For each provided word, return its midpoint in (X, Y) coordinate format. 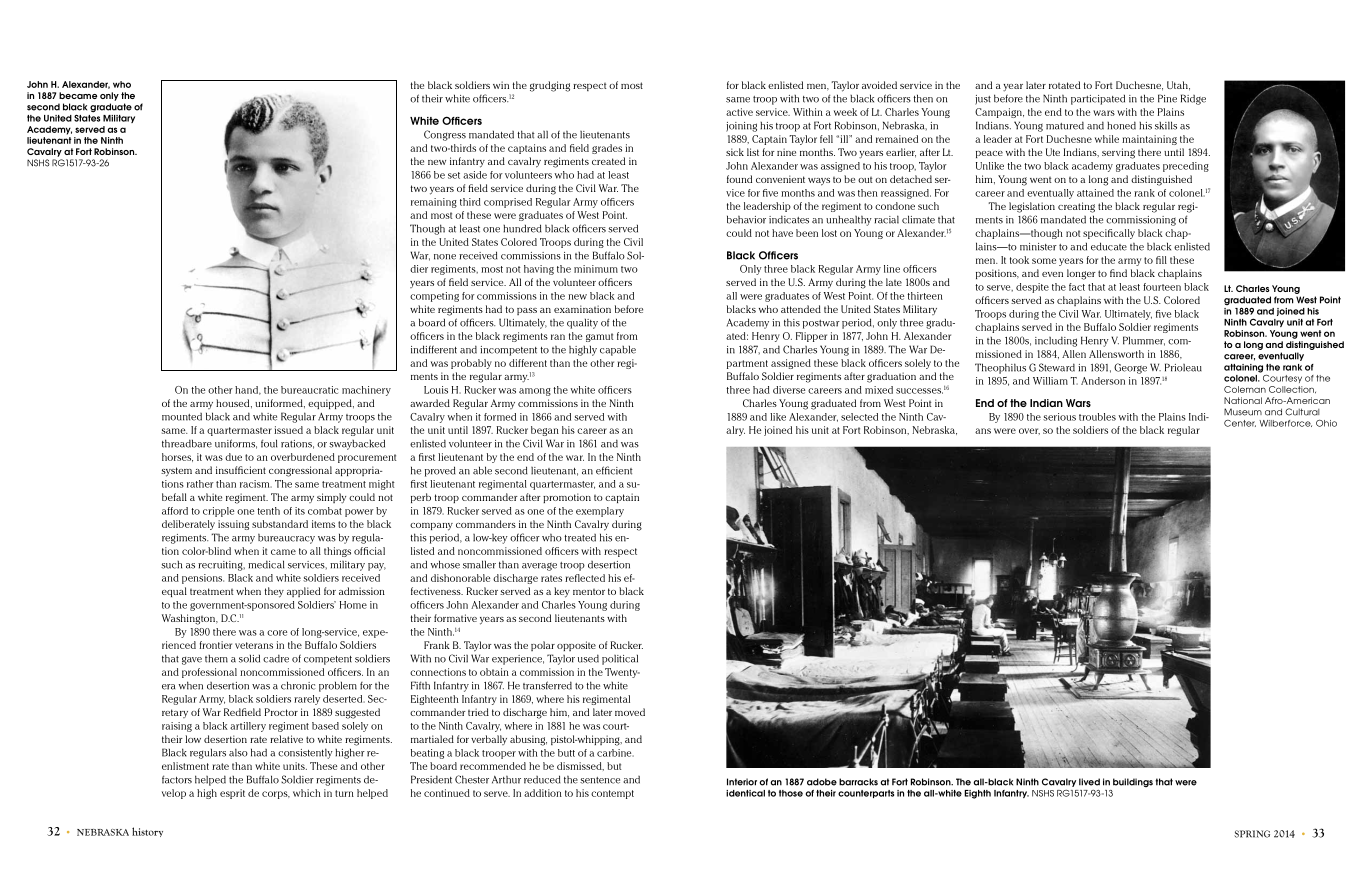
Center (1240, 423)
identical (745, 793)
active (739, 112)
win (501, 85)
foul (269, 443)
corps (276, 795)
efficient (614, 470)
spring (1252, 834)
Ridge (1193, 99)
